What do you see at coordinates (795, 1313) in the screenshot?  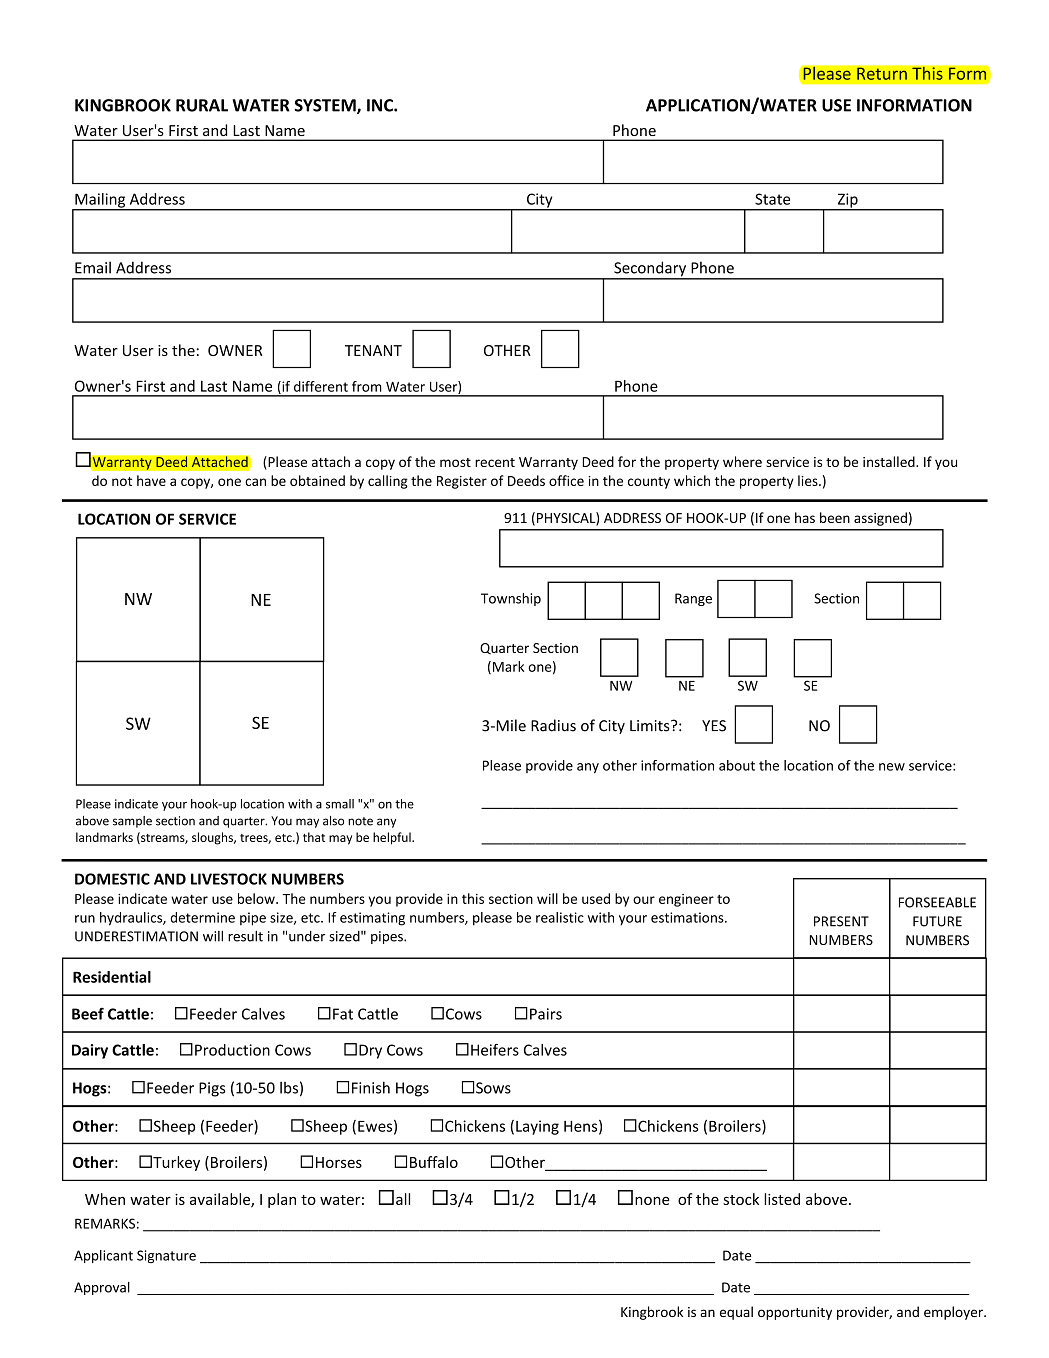 I see `opportunity` at bounding box center [795, 1313].
